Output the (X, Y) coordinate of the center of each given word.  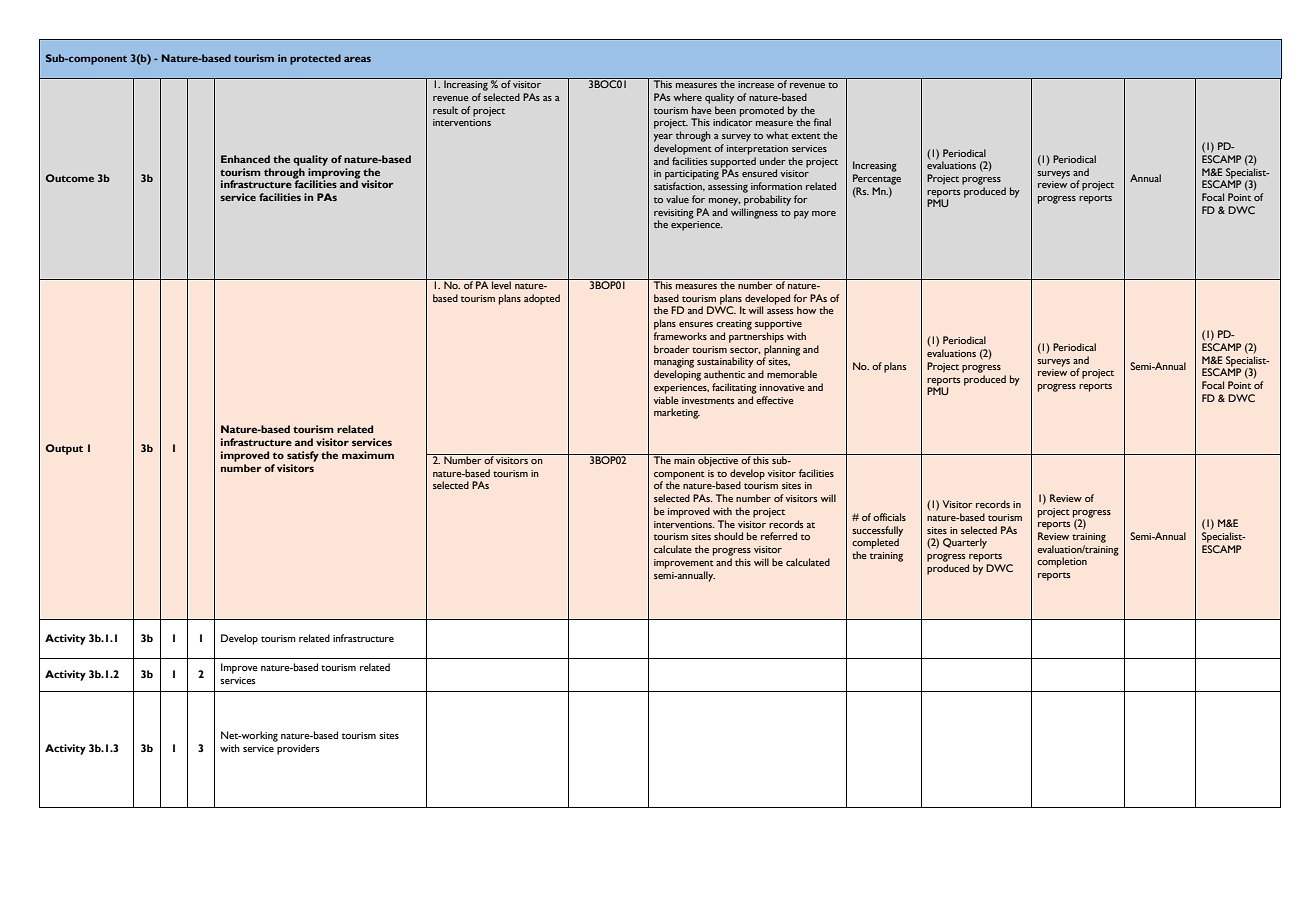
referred (779, 536)
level (501, 284)
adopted (542, 299)
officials (889, 517)
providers (298, 749)
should (728, 536)
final (822, 122)
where (687, 97)
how (806, 310)
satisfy (303, 456)
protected (315, 59)
